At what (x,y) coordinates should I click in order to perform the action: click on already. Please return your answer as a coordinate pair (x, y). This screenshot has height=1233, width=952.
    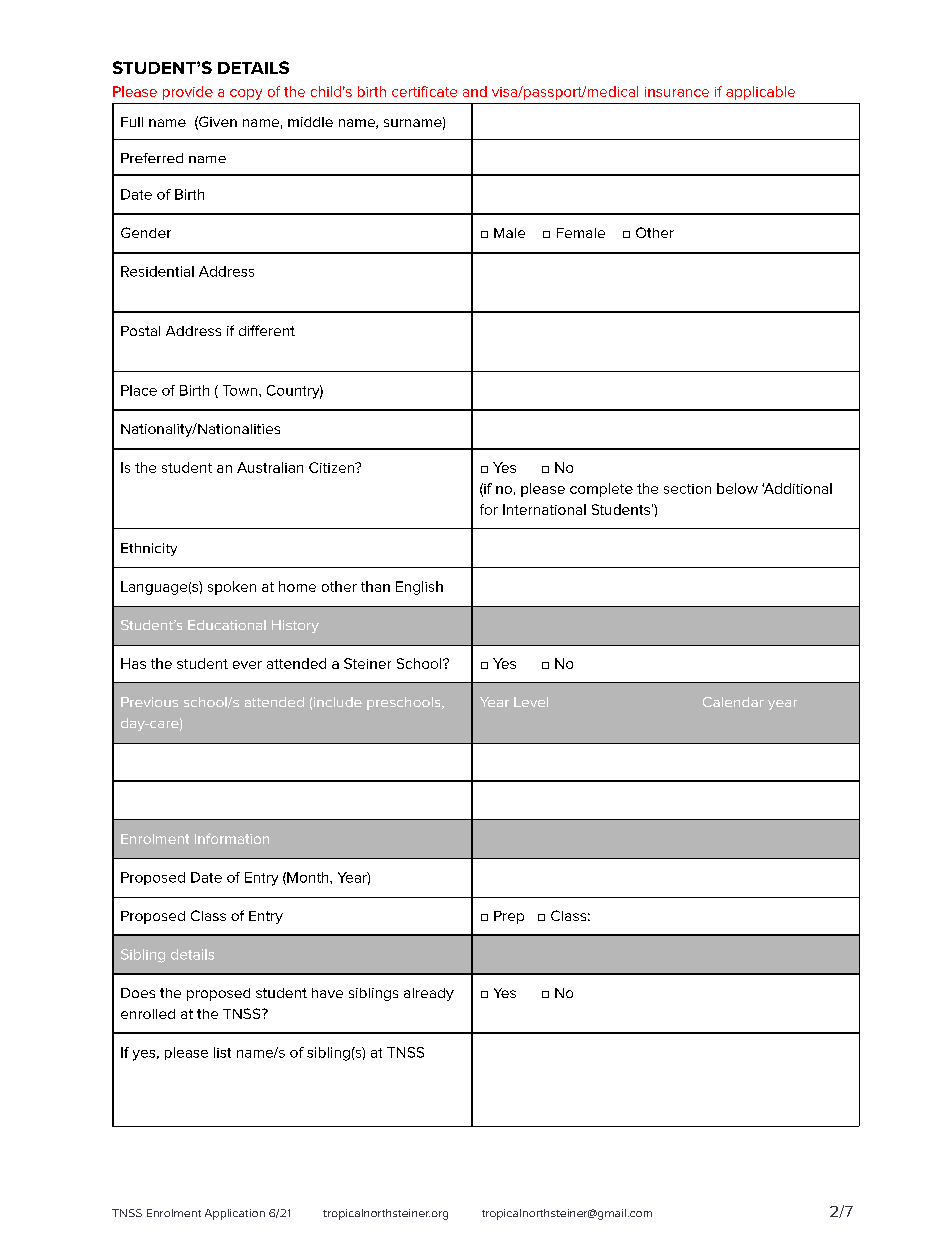
    Looking at the image, I should click on (429, 994).
